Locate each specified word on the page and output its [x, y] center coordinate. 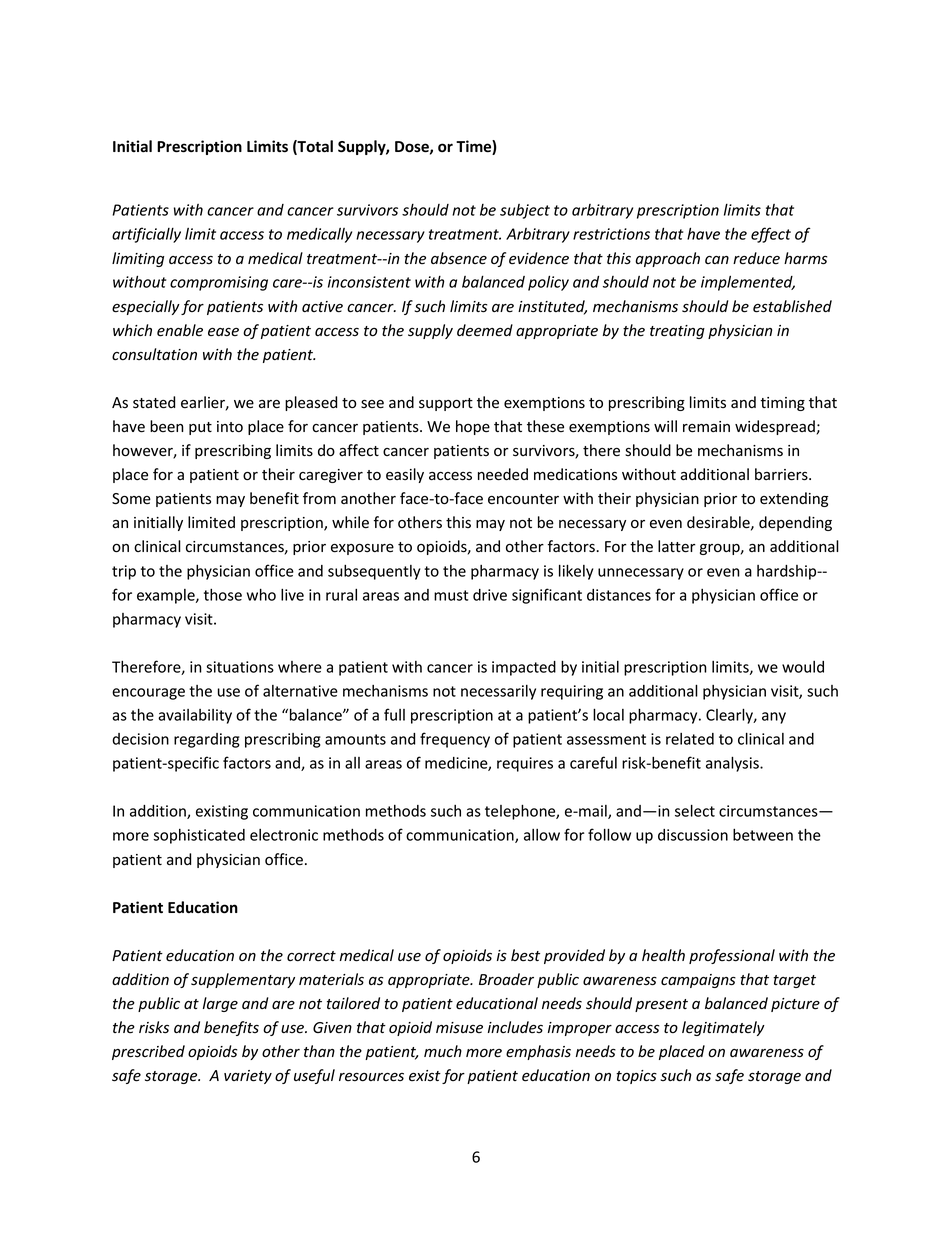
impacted [524, 668]
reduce [756, 258]
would [803, 667]
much [443, 1051]
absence [459, 258]
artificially [146, 235]
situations [240, 667]
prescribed [148, 1052]
